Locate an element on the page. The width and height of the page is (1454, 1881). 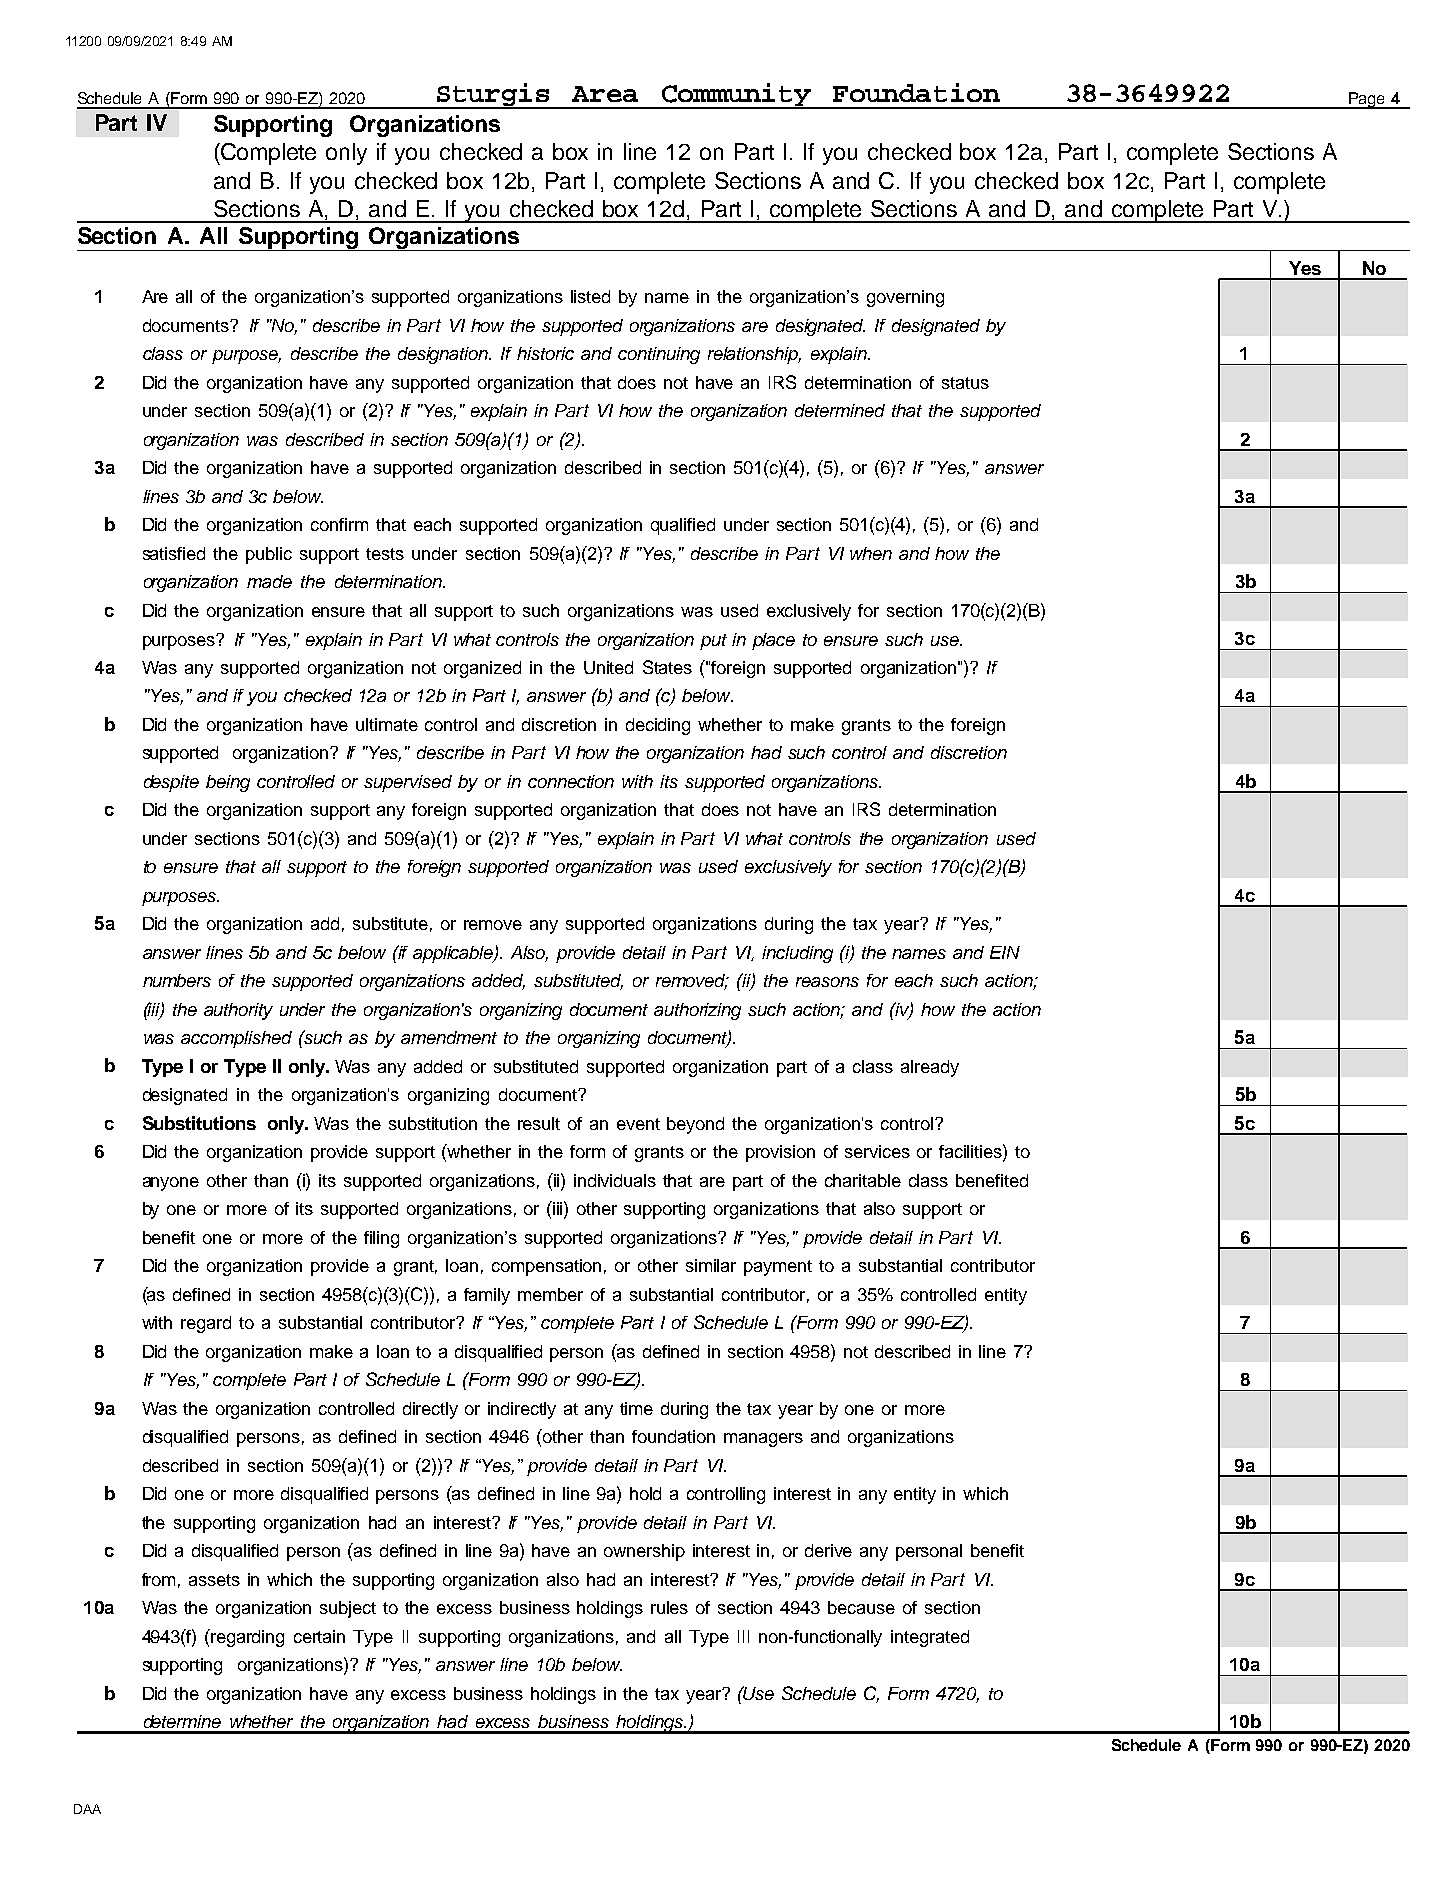
anyone is located at coordinates (171, 1184).
